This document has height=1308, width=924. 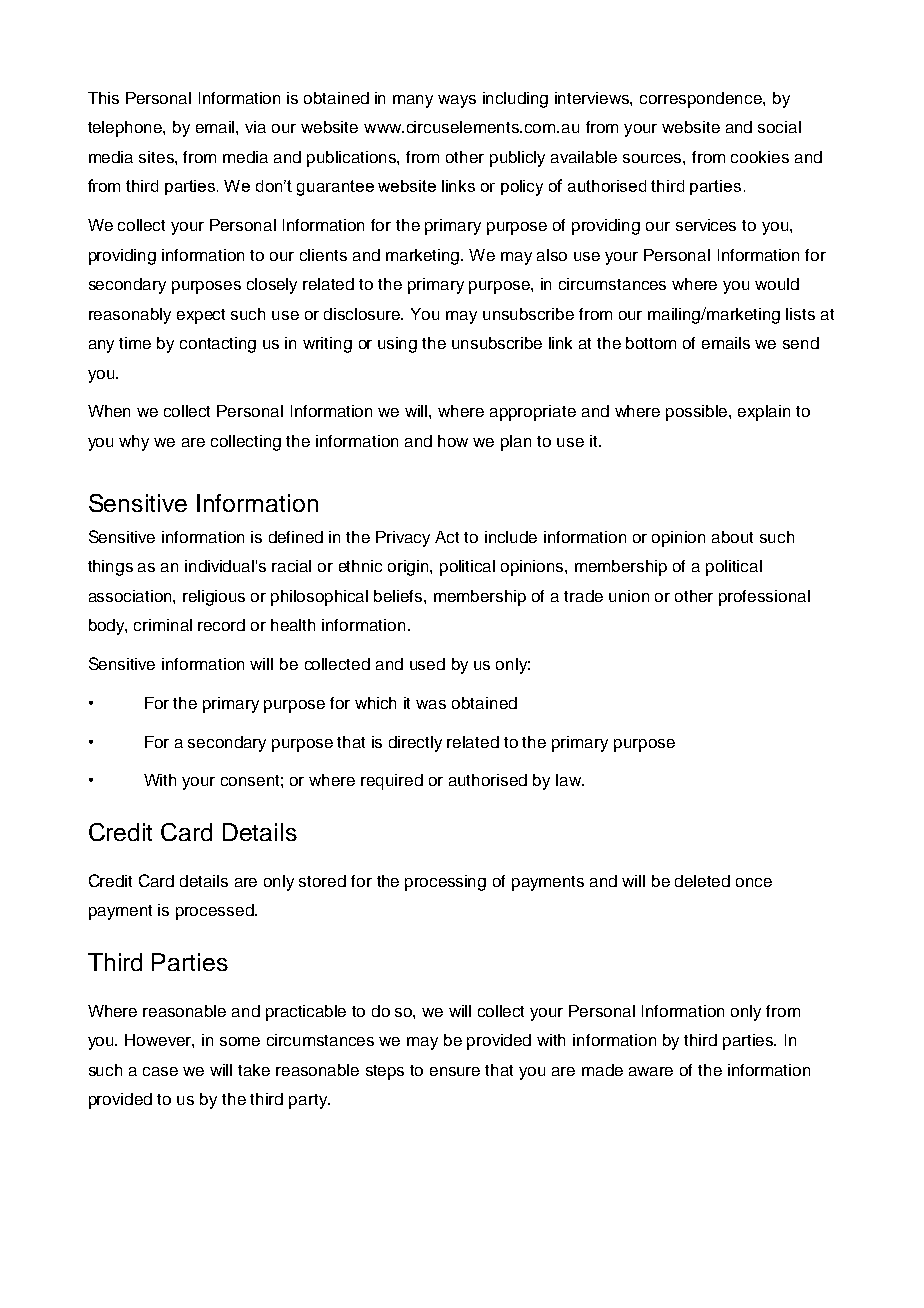 I want to click on cookies, so click(x=760, y=157).
